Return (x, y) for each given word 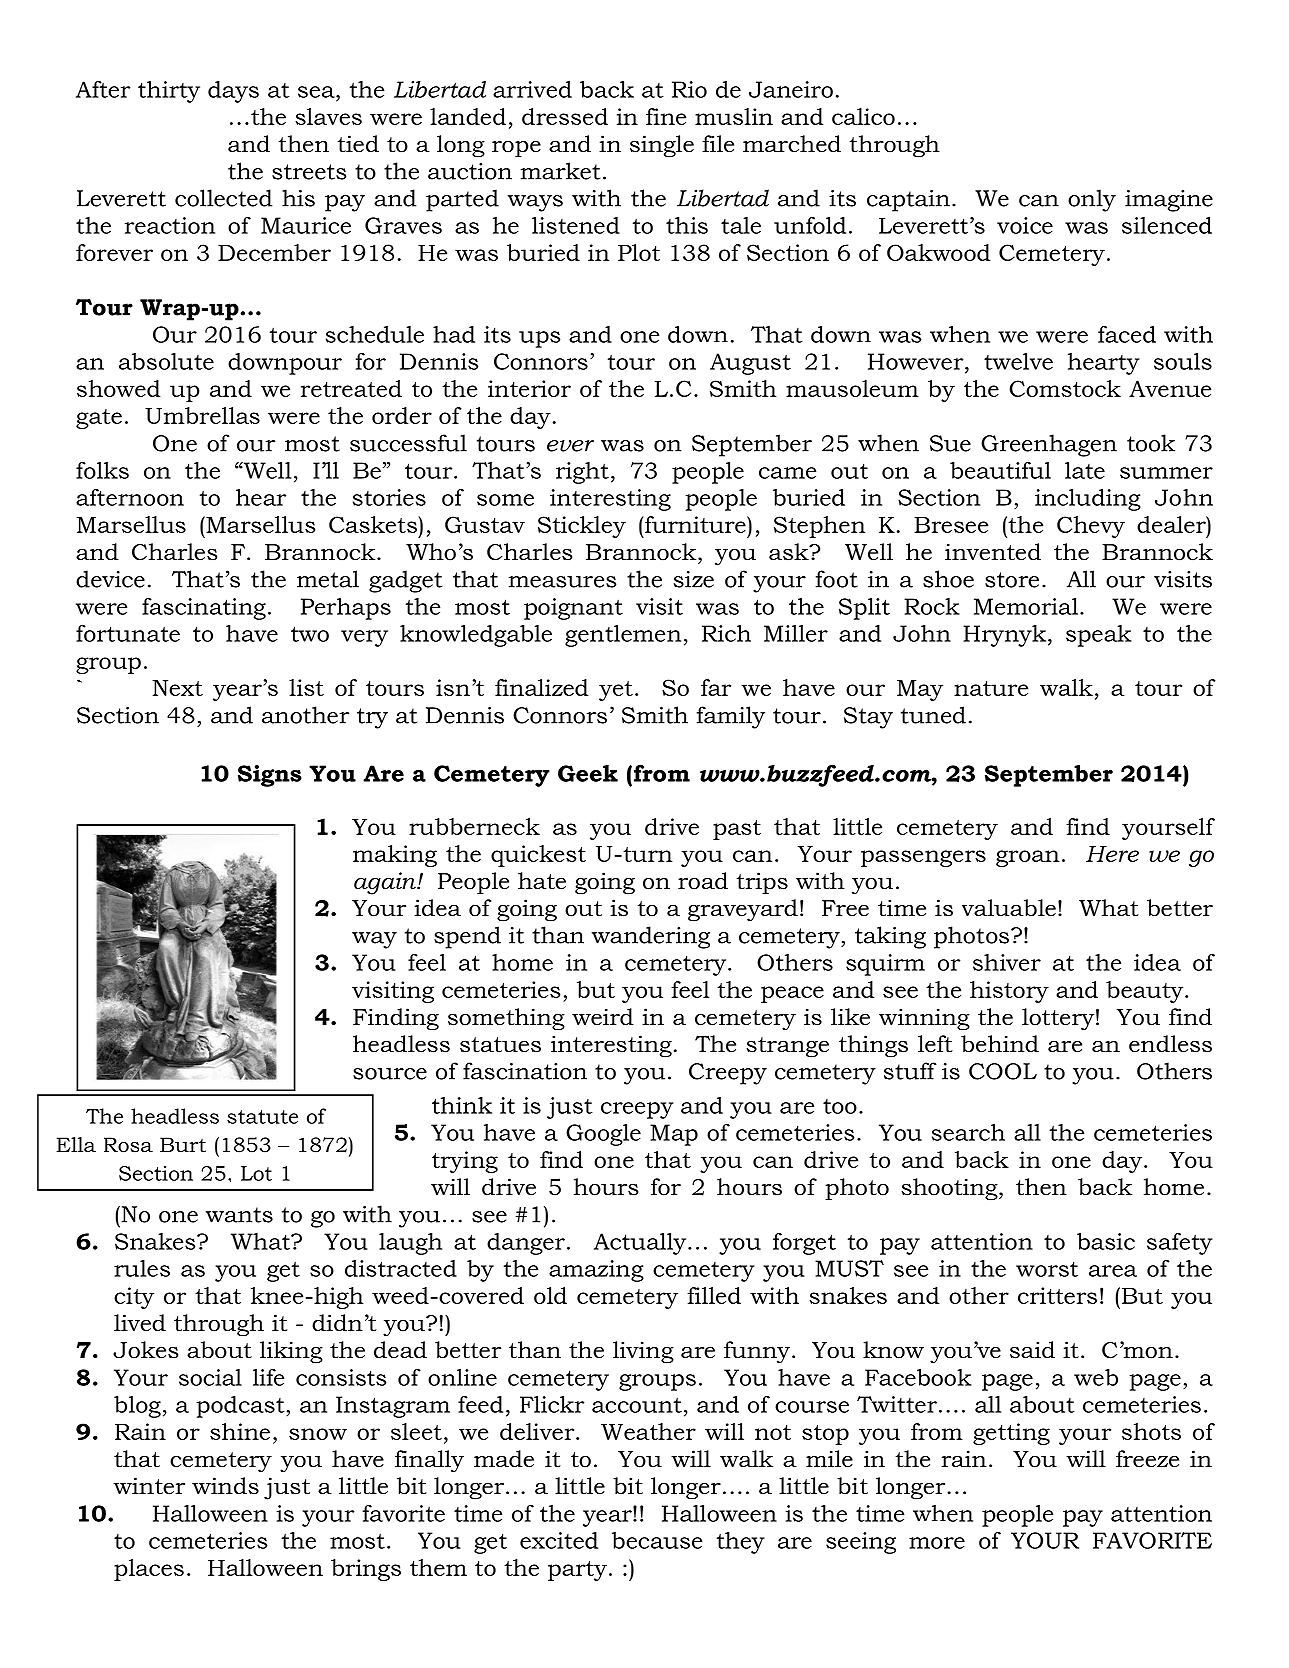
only (1092, 200)
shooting (950, 1189)
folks (102, 470)
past (737, 830)
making (395, 856)
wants (239, 1215)
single (662, 146)
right (582, 473)
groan (1028, 858)
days (233, 92)
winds (225, 1486)
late (1085, 470)
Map (674, 1135)
